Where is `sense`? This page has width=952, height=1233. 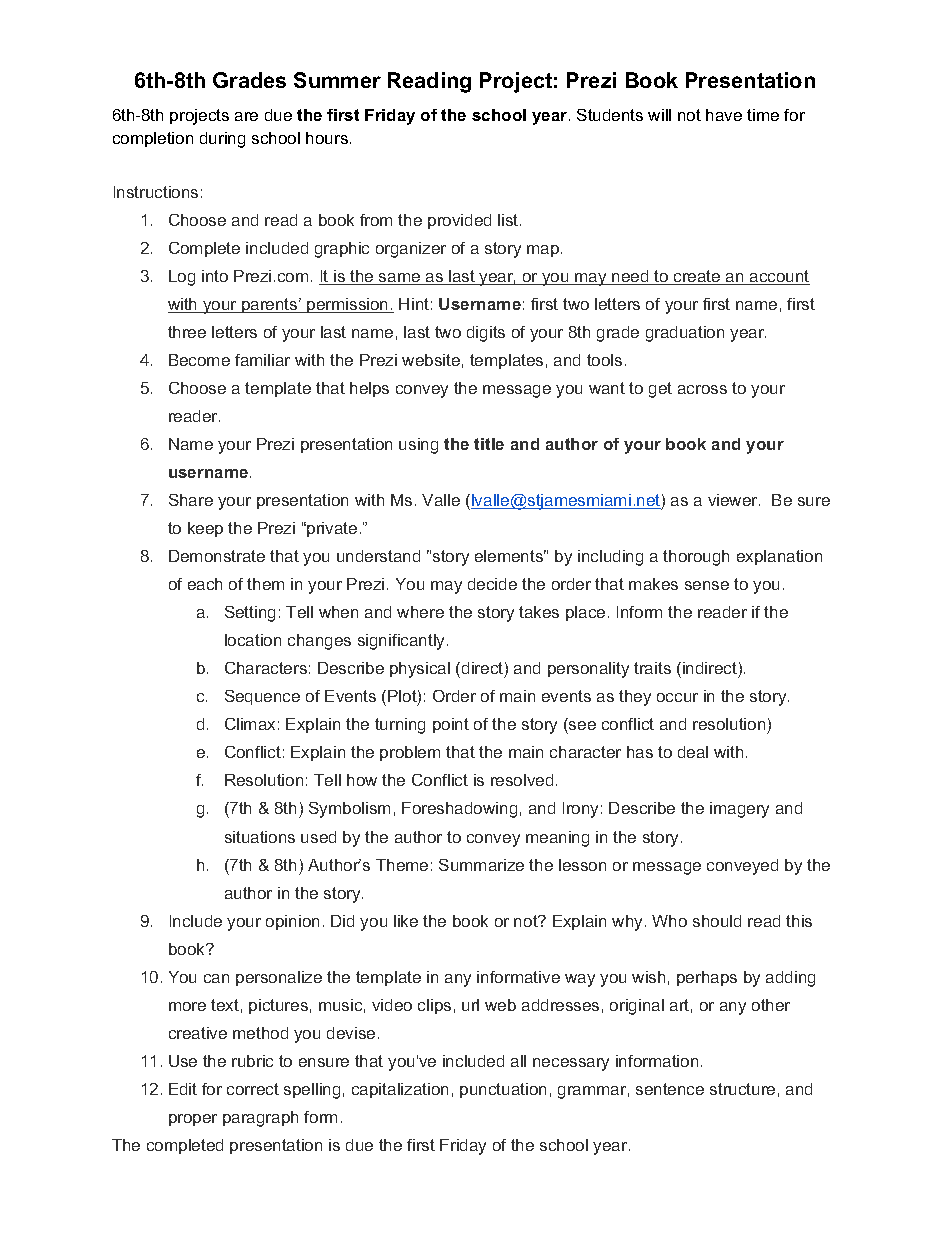 sense is located at coordinates (707, 585).
